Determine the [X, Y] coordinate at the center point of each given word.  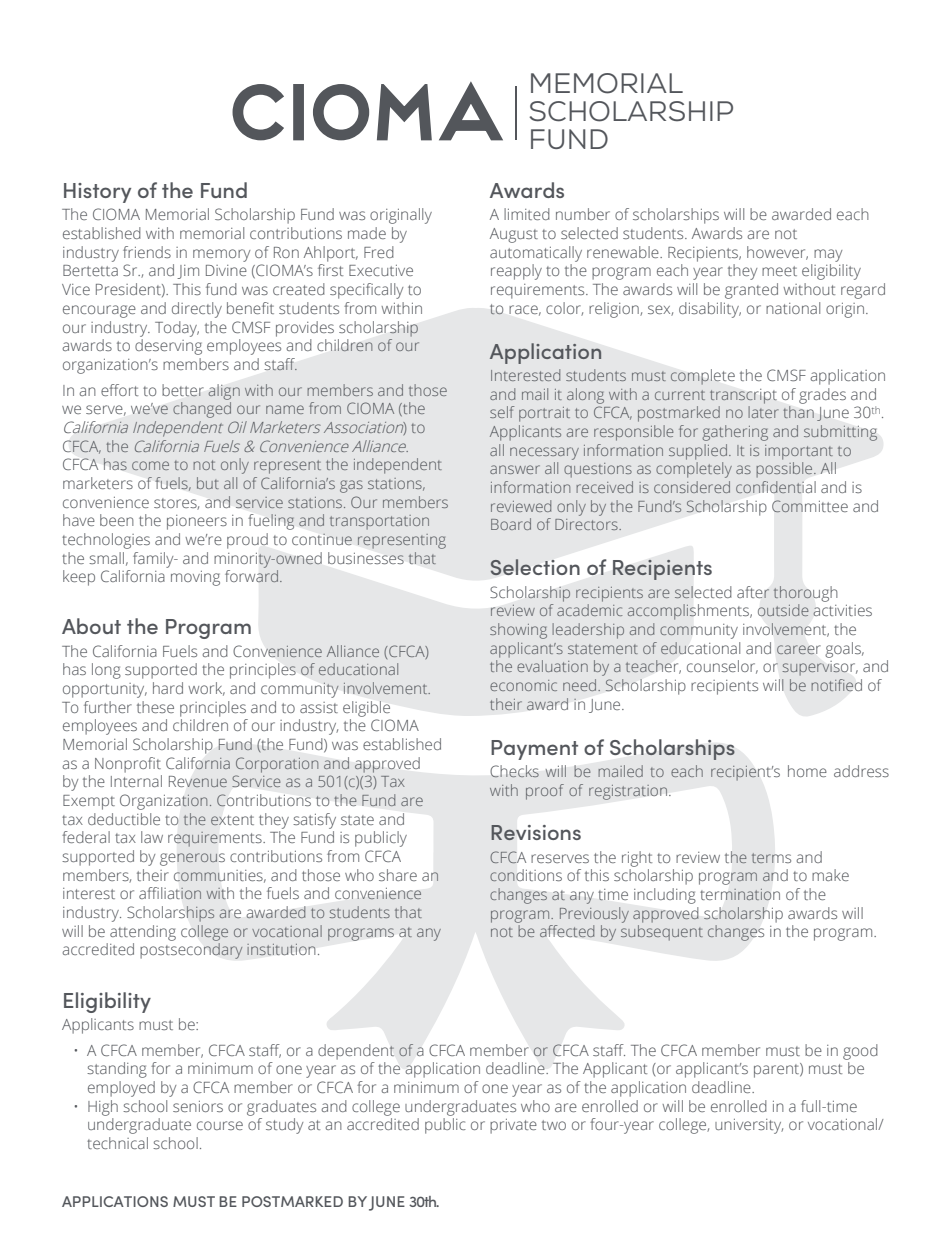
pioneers [197, 522]
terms [771, 858]
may [828, 255]
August [514, 235]
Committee [810, 506]
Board [511, 524]
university [749, 1126]
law [152, 837]
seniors [198, 1106]
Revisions [536, 833]
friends [147, 252]
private [513, 1126]
